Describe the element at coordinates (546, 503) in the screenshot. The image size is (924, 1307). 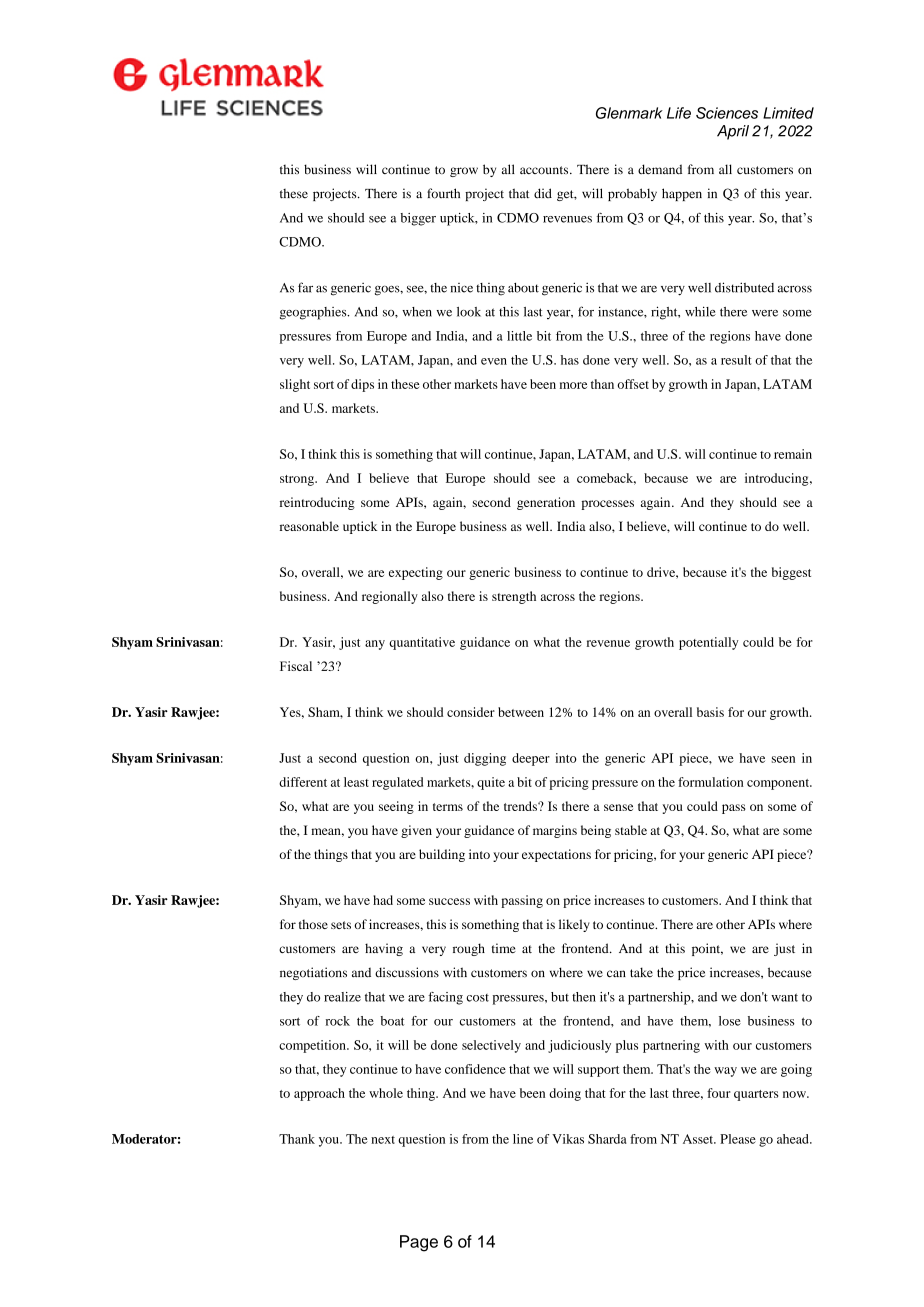
I see `generation` at that location.
